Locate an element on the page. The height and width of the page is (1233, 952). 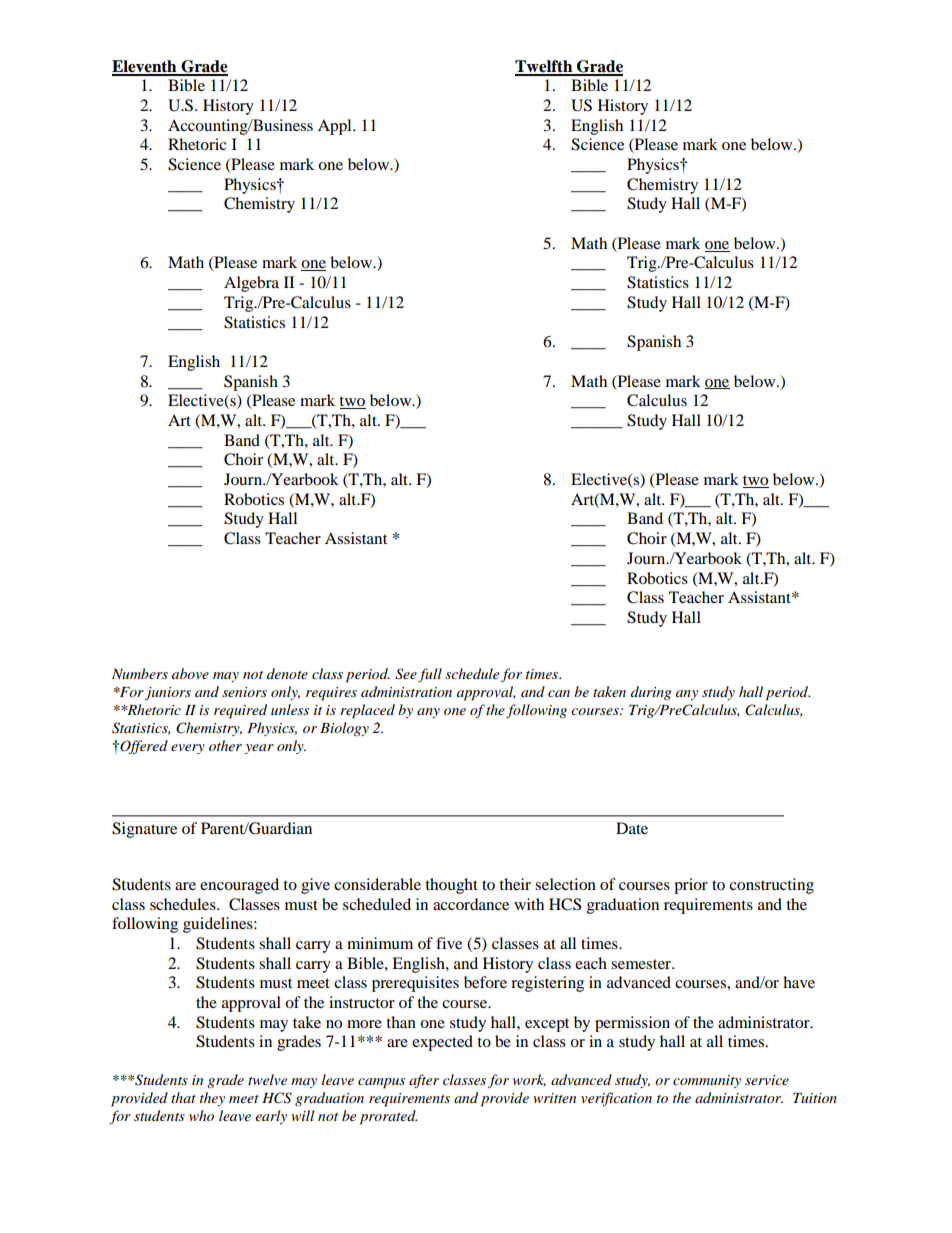
during is located at coordinates (651, 693).
